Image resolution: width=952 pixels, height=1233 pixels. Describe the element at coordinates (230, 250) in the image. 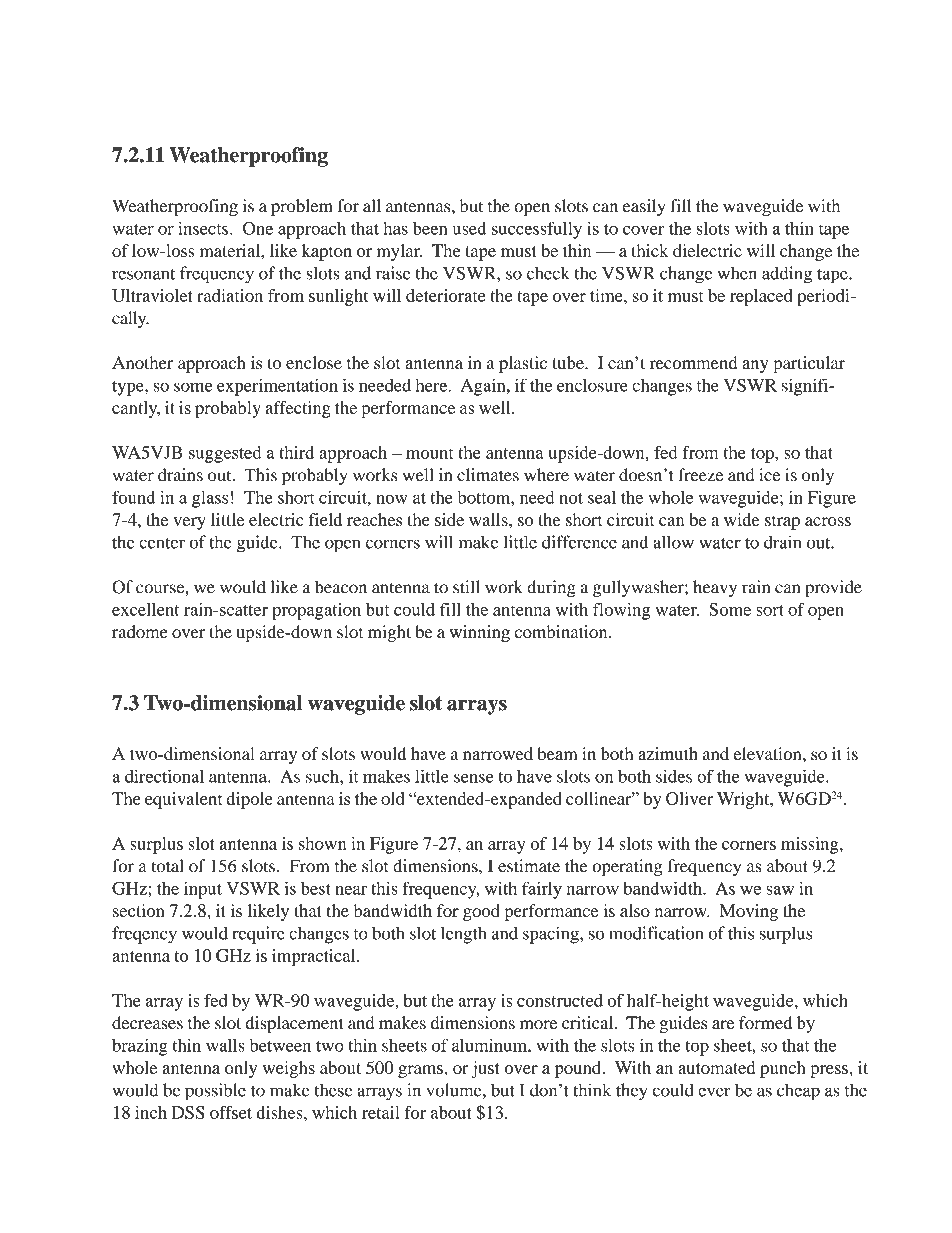

I see `material` at that location.
